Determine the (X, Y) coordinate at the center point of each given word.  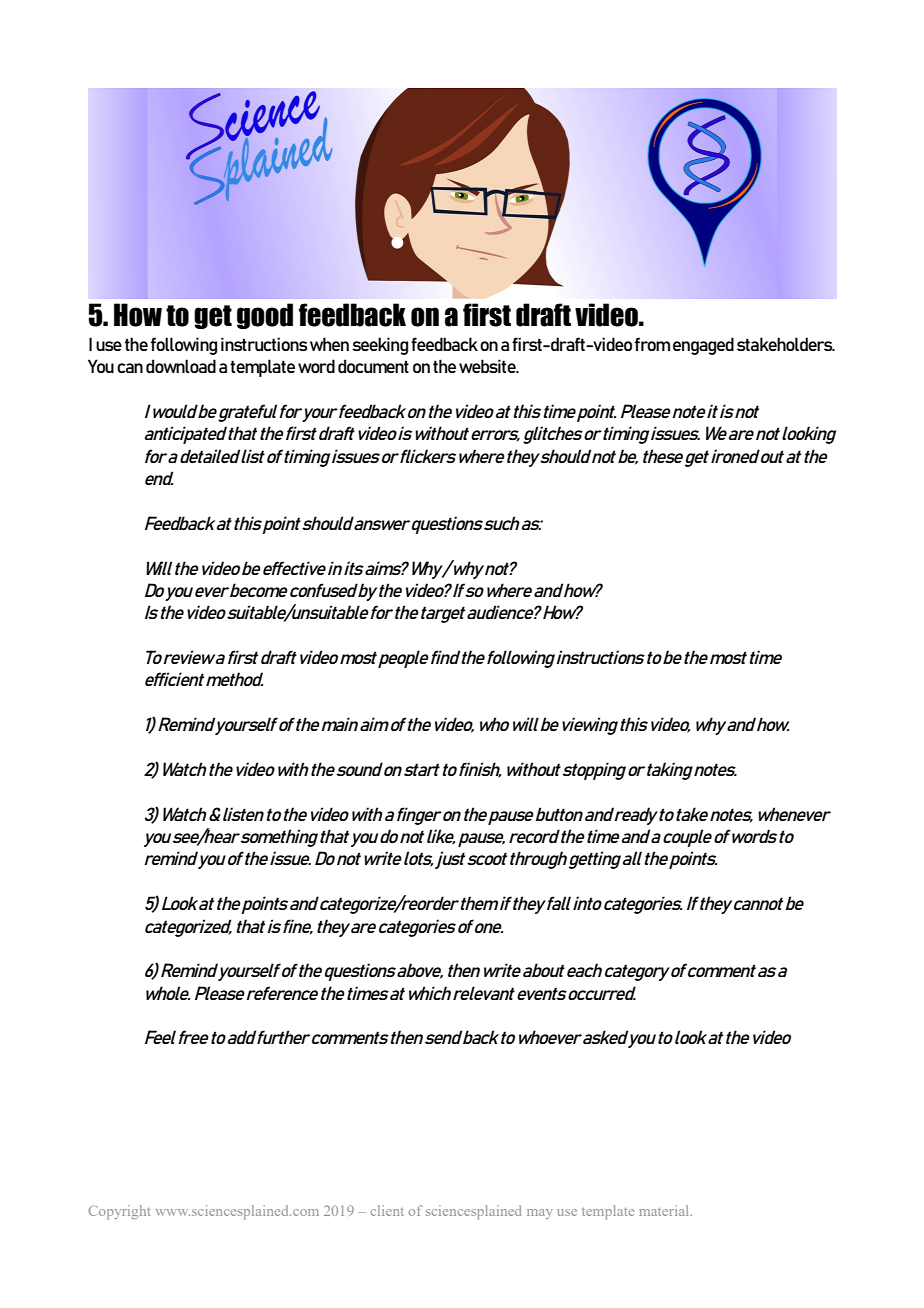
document (373, 366)
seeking (380, 346)
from (652, 344)
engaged (703, 346)
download (181, 366)
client (387, 1210)
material (665, 1210)
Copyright (119, 1212)
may (540, 1214)
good (265, 316)
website (488, 366)
